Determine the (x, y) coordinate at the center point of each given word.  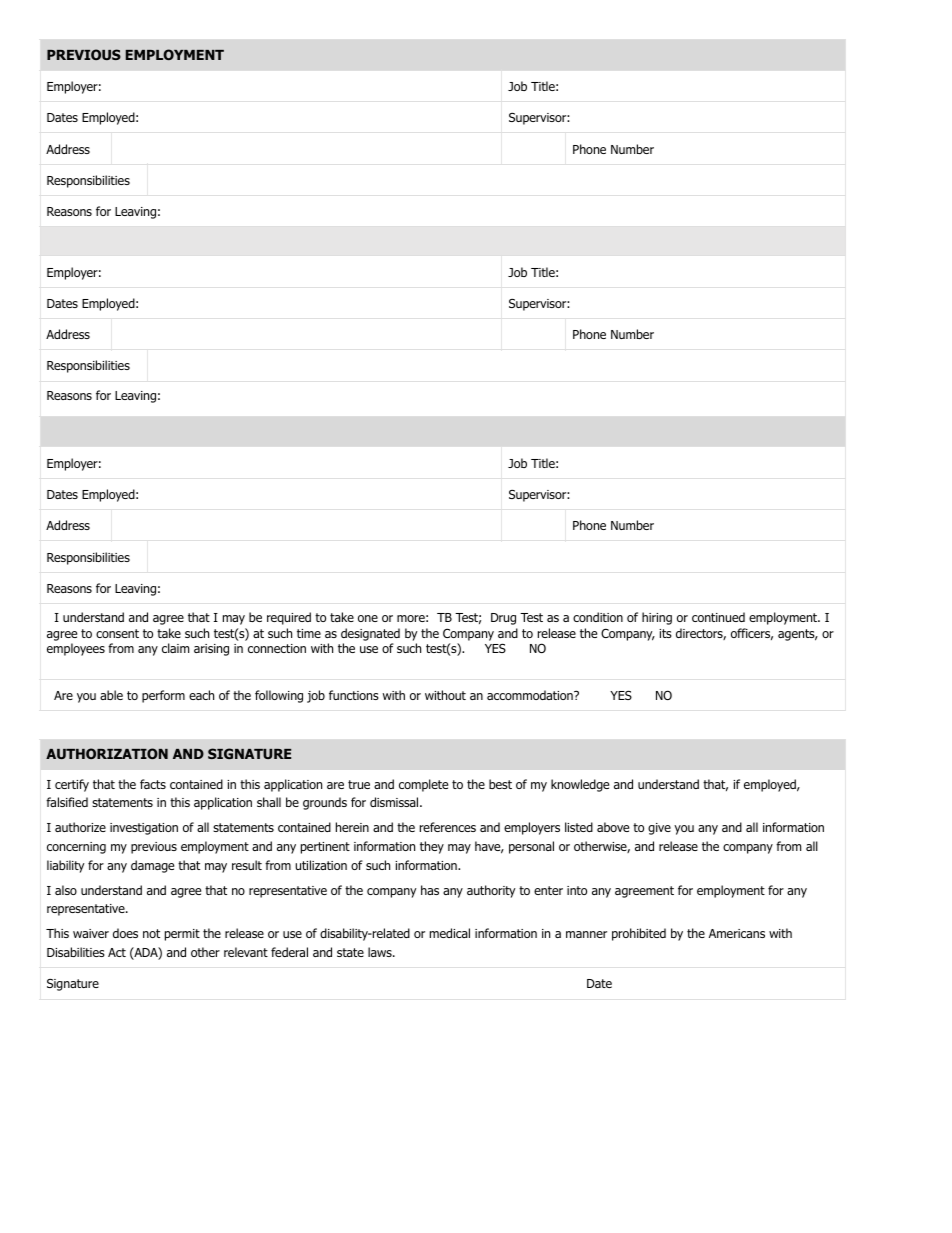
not (151, 933)
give (659, 829)
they (432, 847)
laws (381, 952)
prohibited (639, 934)
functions (354, 695)
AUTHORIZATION (107, 753)
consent (117, 633)
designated (370, 634)
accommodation (531, 695)
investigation (144, 829)
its (665, 633)
